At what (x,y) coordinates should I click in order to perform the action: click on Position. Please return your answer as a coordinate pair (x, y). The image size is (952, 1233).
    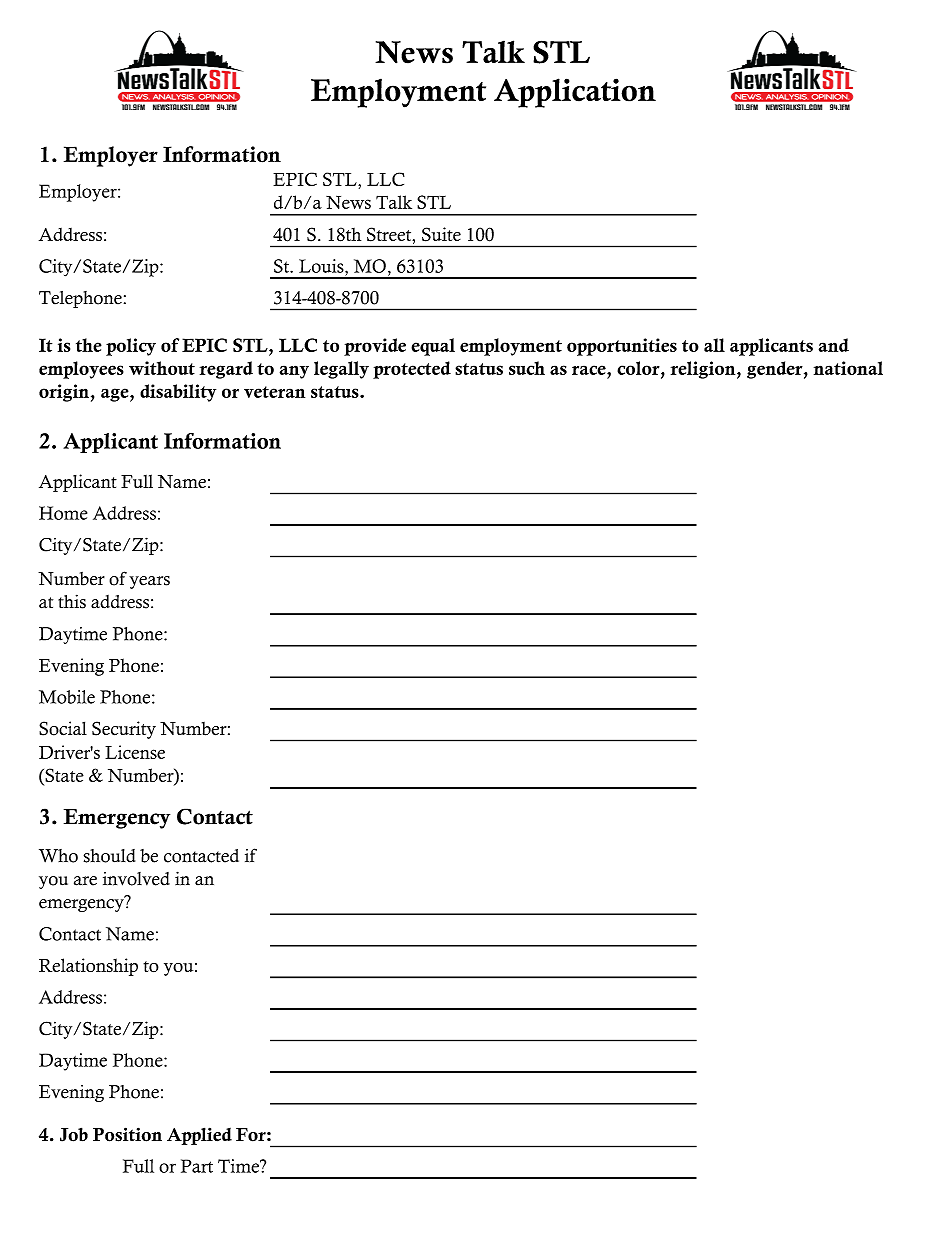
    Looking at the image, I should click on (127, 1134).
